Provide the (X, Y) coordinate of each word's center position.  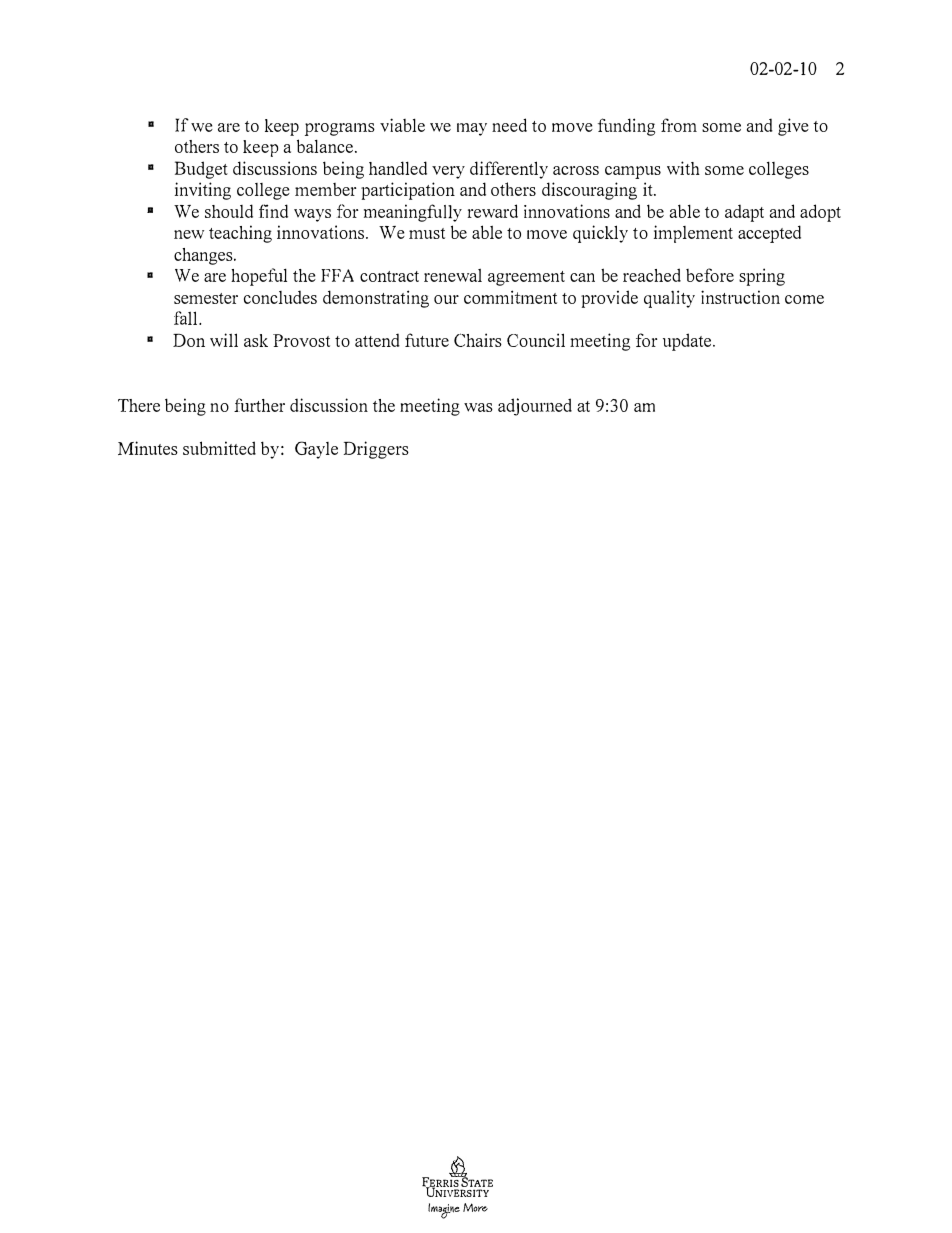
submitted (219, 448)
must (427, 233)
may (472, 129)
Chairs (478, 340)
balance (326, 146)
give (793, 127)
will (224, 340)
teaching (240, 234)
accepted (769, 234)
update (688, 342)
